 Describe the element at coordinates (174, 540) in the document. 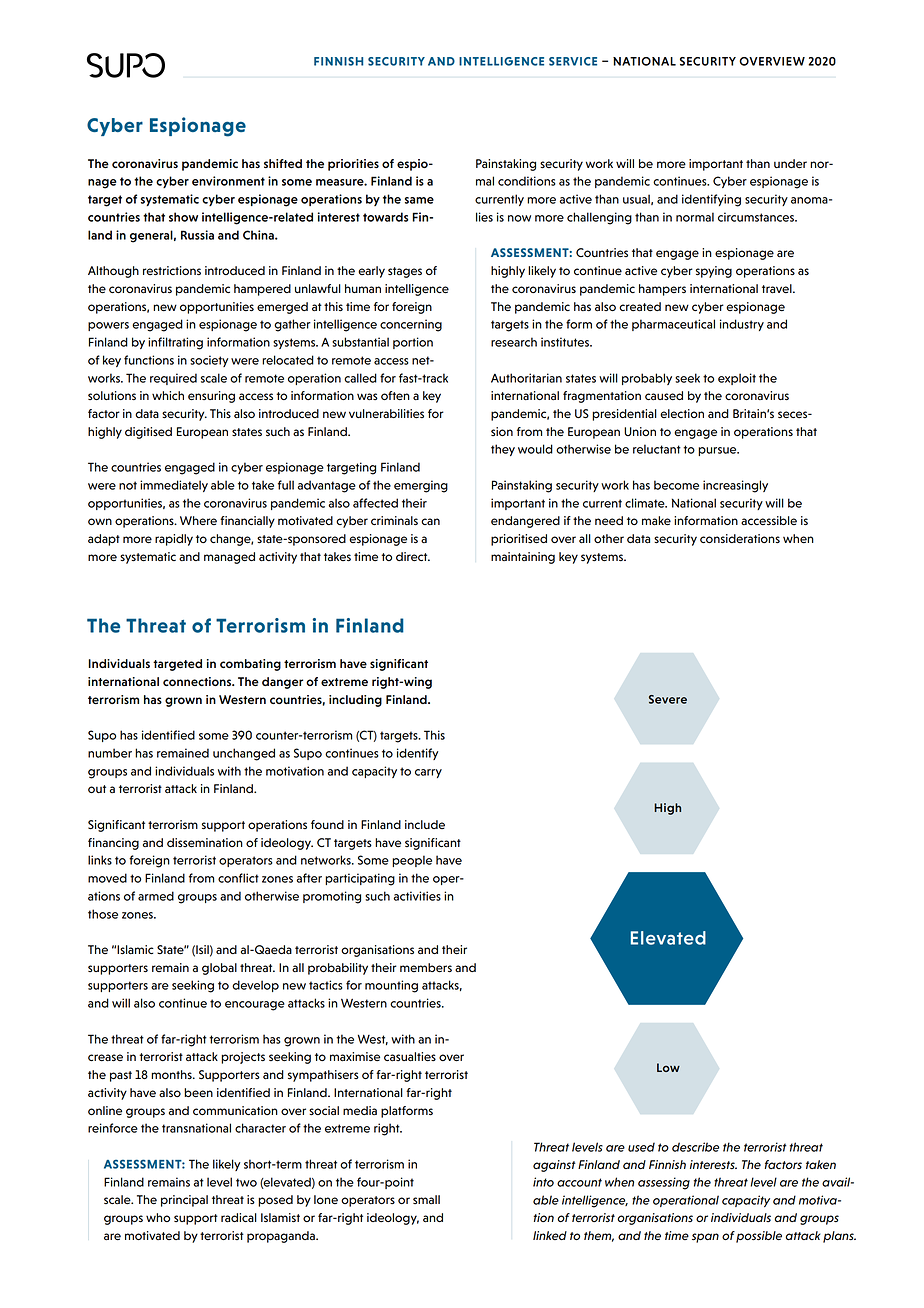

I see `rapidly` at that location.
